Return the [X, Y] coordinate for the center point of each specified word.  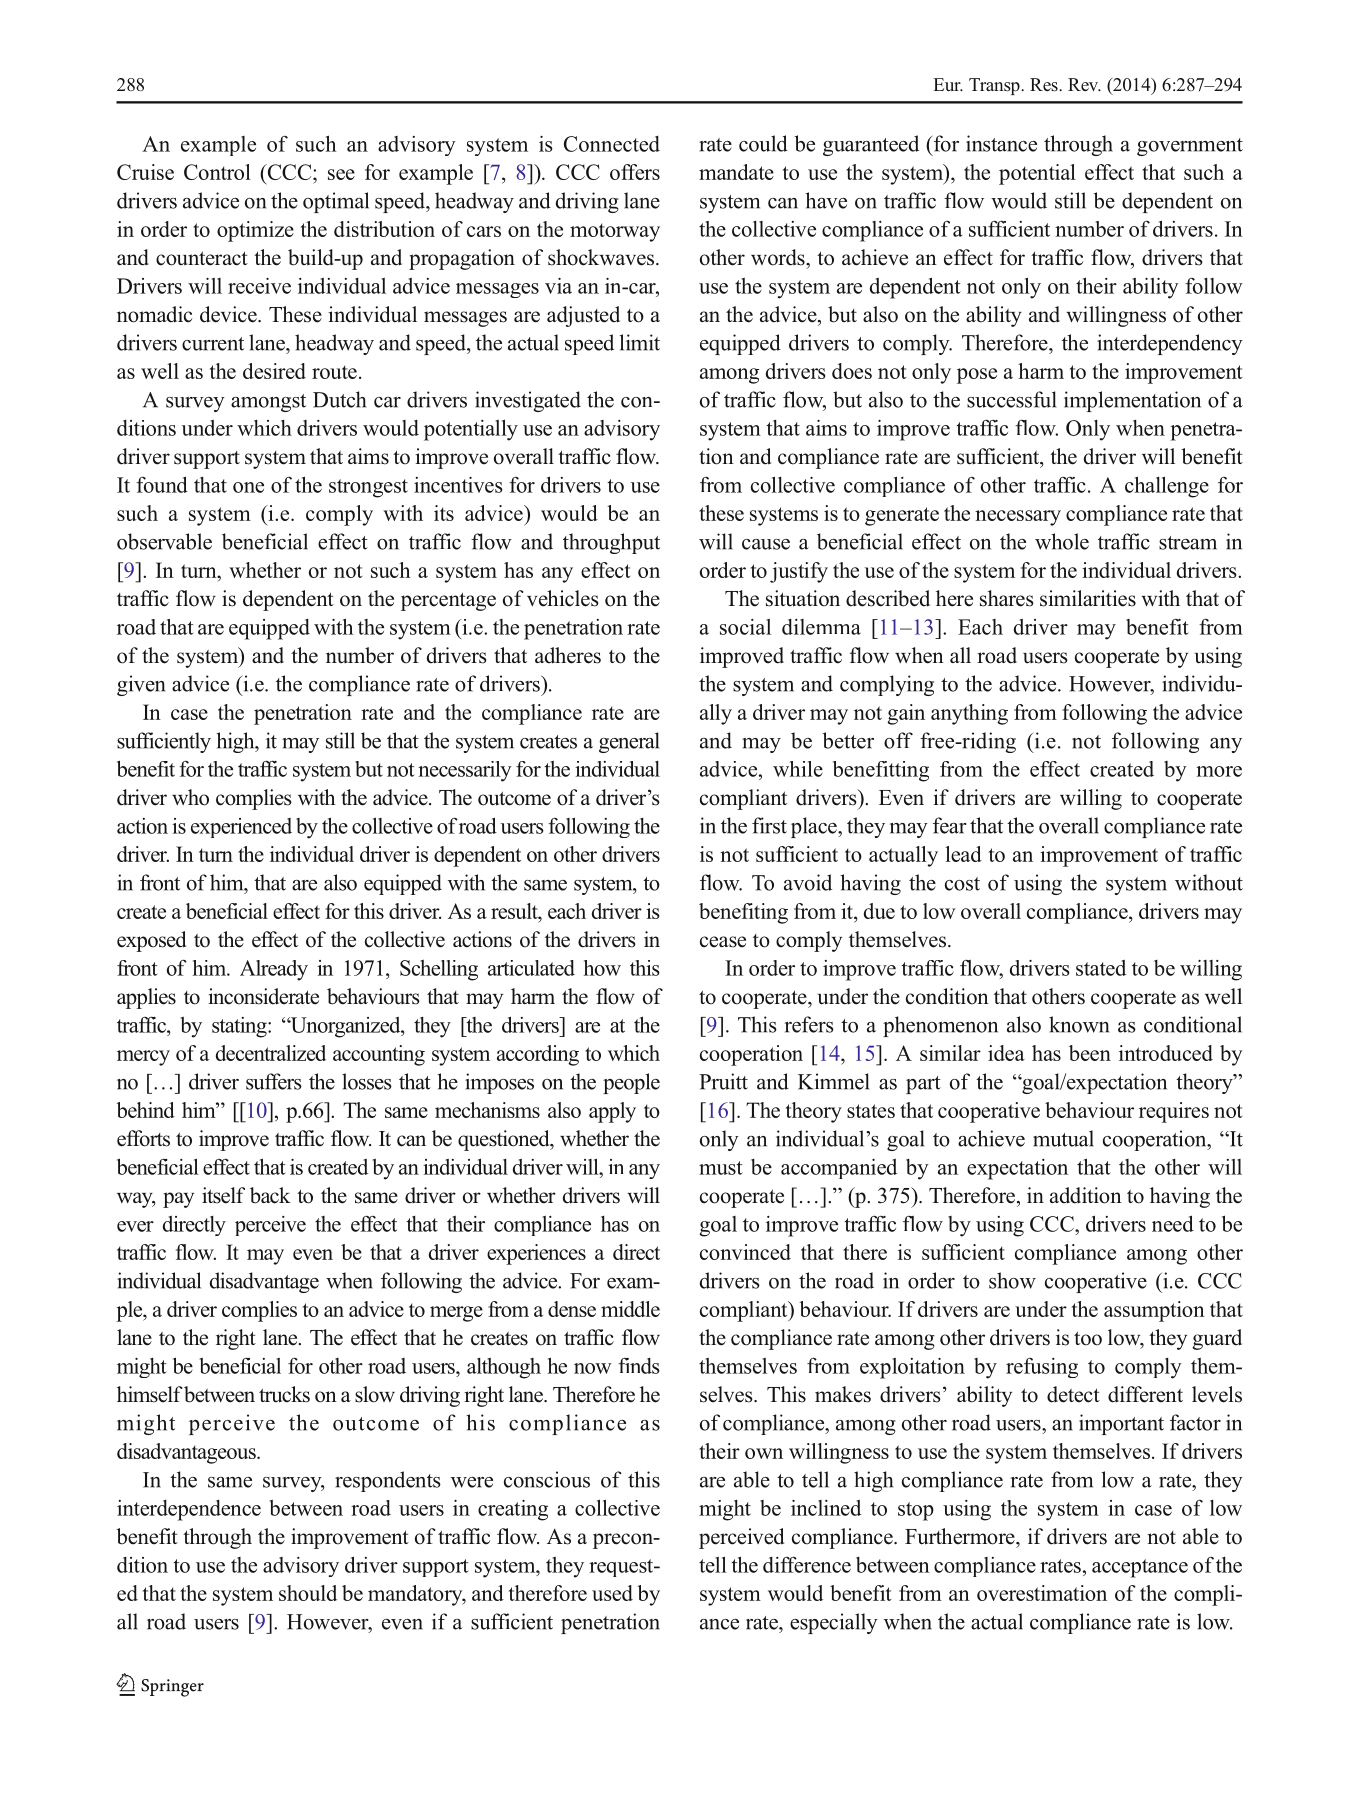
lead [963, 854]
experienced [241, 828]
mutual [1063, 1138]
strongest [368, 488]
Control [217, 172]
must [721, 1168]
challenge [1167, 487]
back [270, 1195]
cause [766, 544]
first [769, 825]
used [612, 1593]
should [308, 1593]
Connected [612, 144]
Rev [1084, 84]
